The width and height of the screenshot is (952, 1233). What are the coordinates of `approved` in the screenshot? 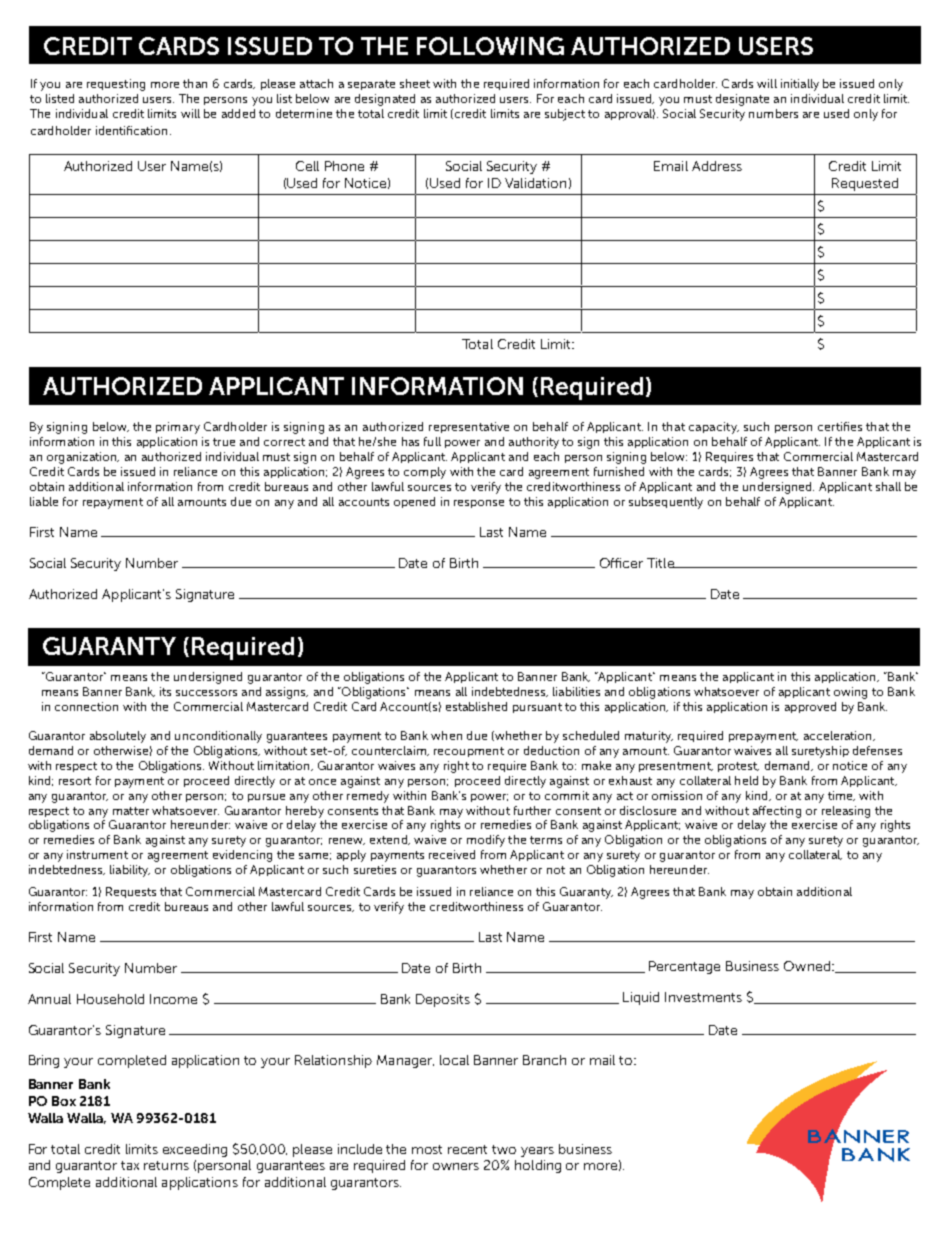 It's located at (810, 707).
